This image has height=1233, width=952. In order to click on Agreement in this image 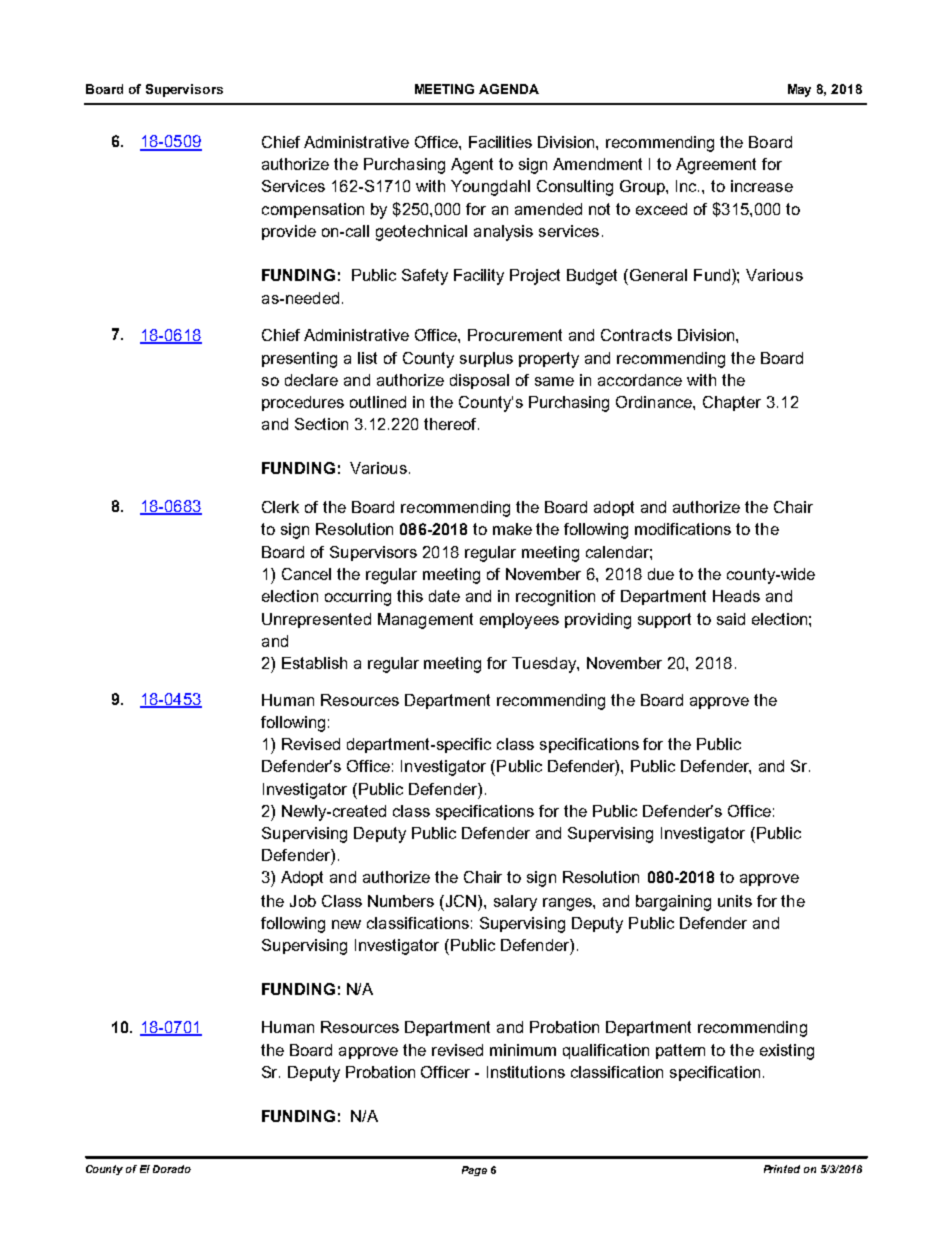, I will do `click(716, 166)`.
